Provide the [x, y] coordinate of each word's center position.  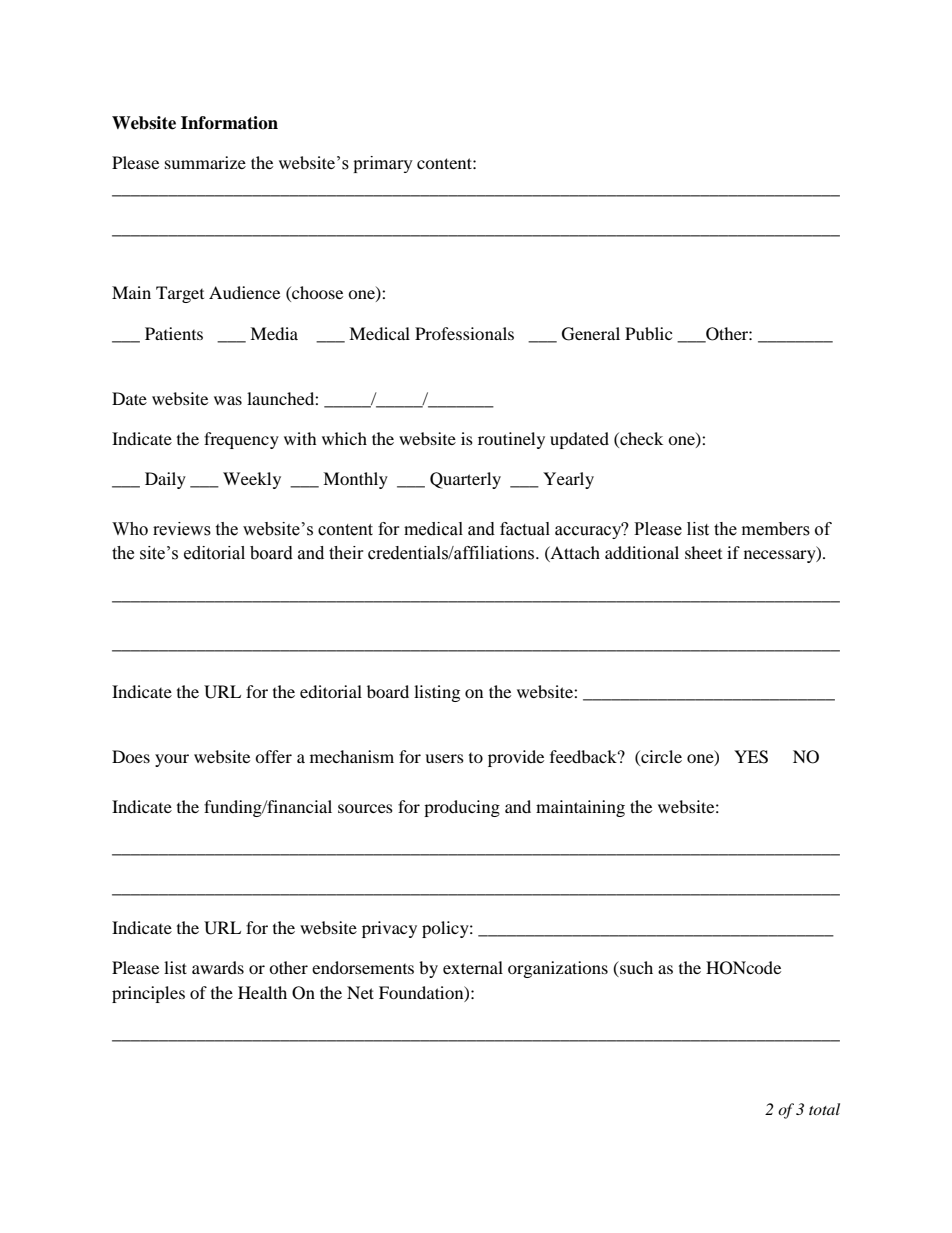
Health [262, 992]
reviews [182, 529]
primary [383, 164]
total [824, 1109]
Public [648, 333]
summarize [205, 162]
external [473, 967]
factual [525, 529]
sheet [703, 552]
